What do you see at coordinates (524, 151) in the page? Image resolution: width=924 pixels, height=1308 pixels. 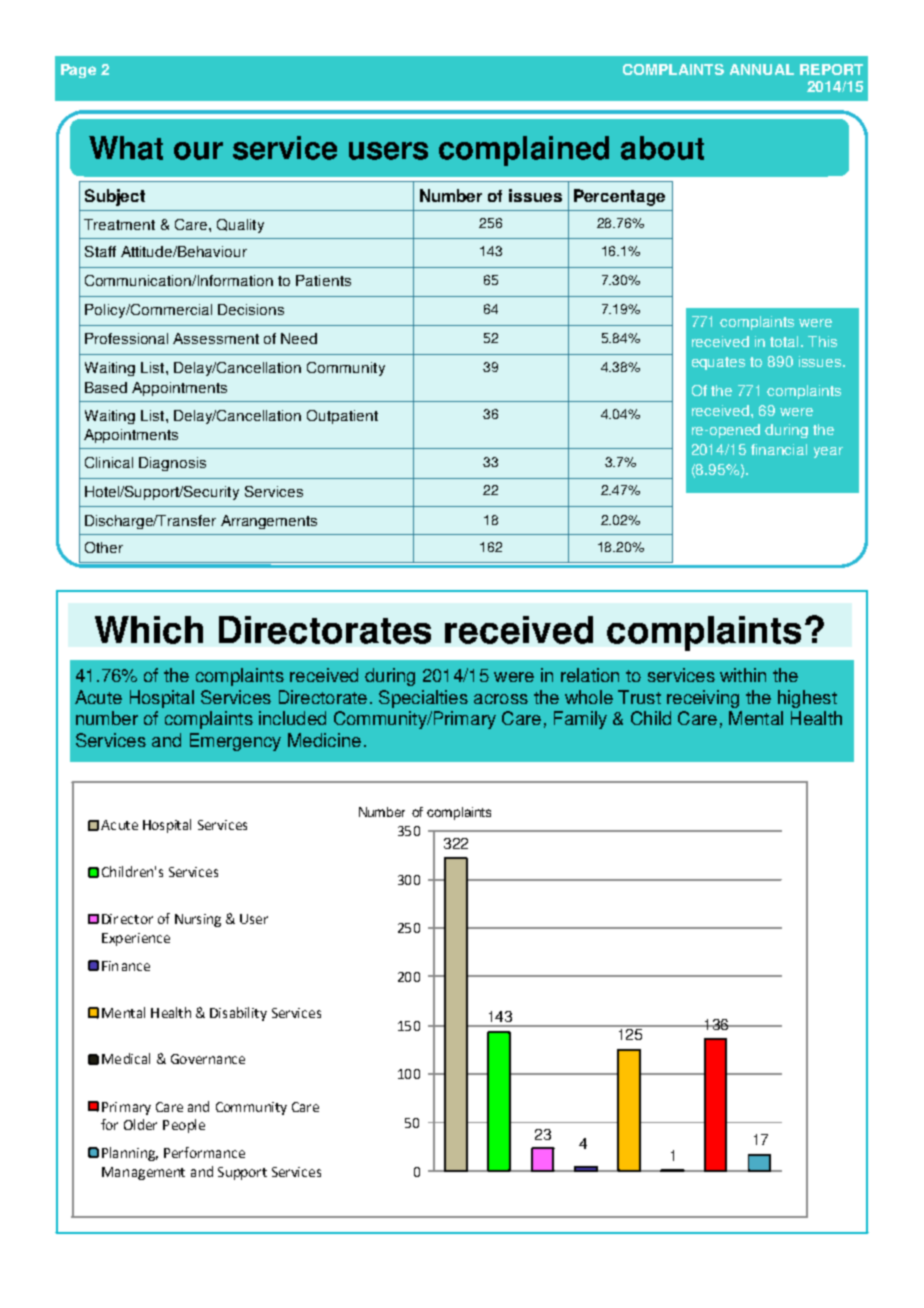 I see `complained` at bounding box center [524, 151].
